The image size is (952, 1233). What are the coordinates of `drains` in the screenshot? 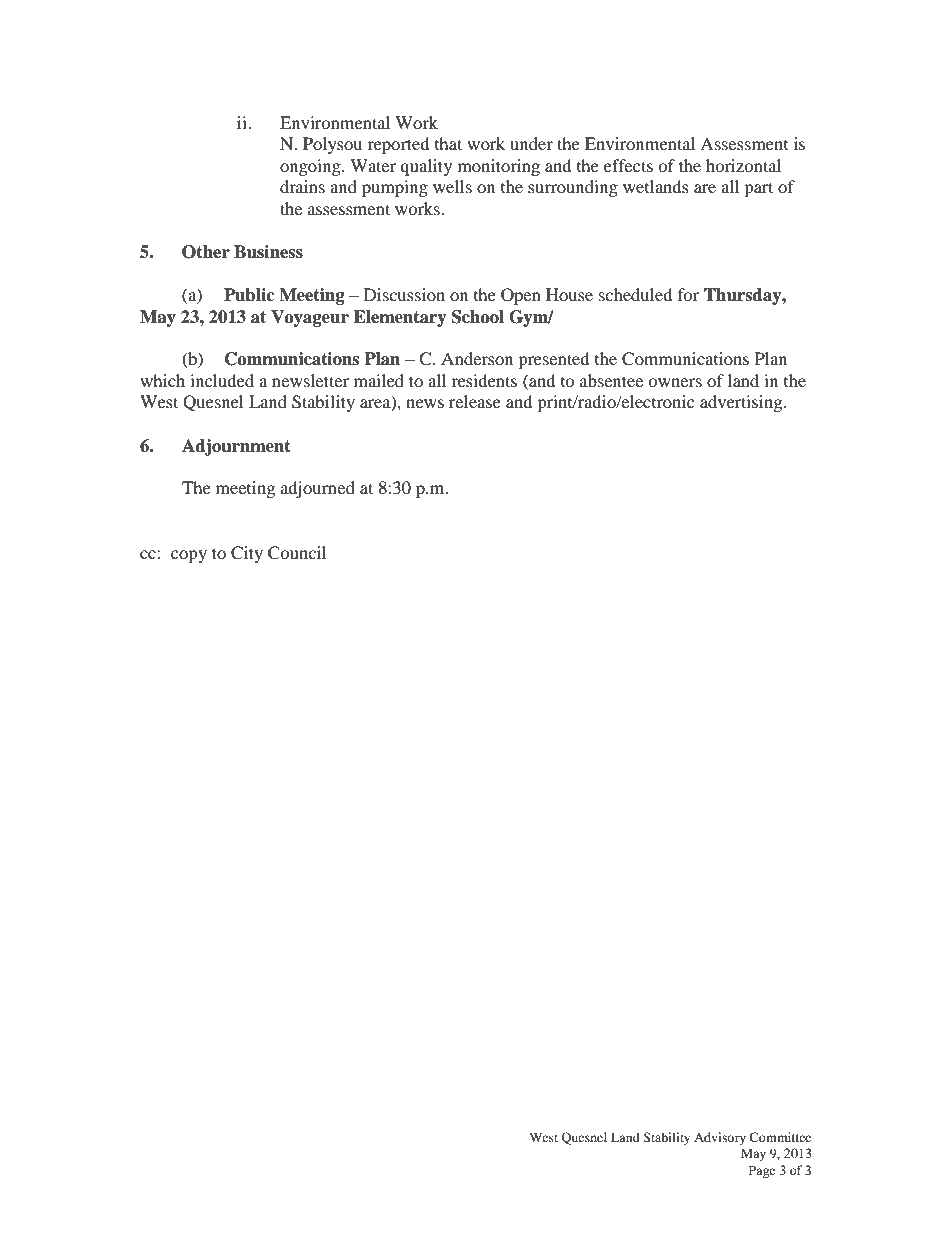 It's located at (302, 186).
